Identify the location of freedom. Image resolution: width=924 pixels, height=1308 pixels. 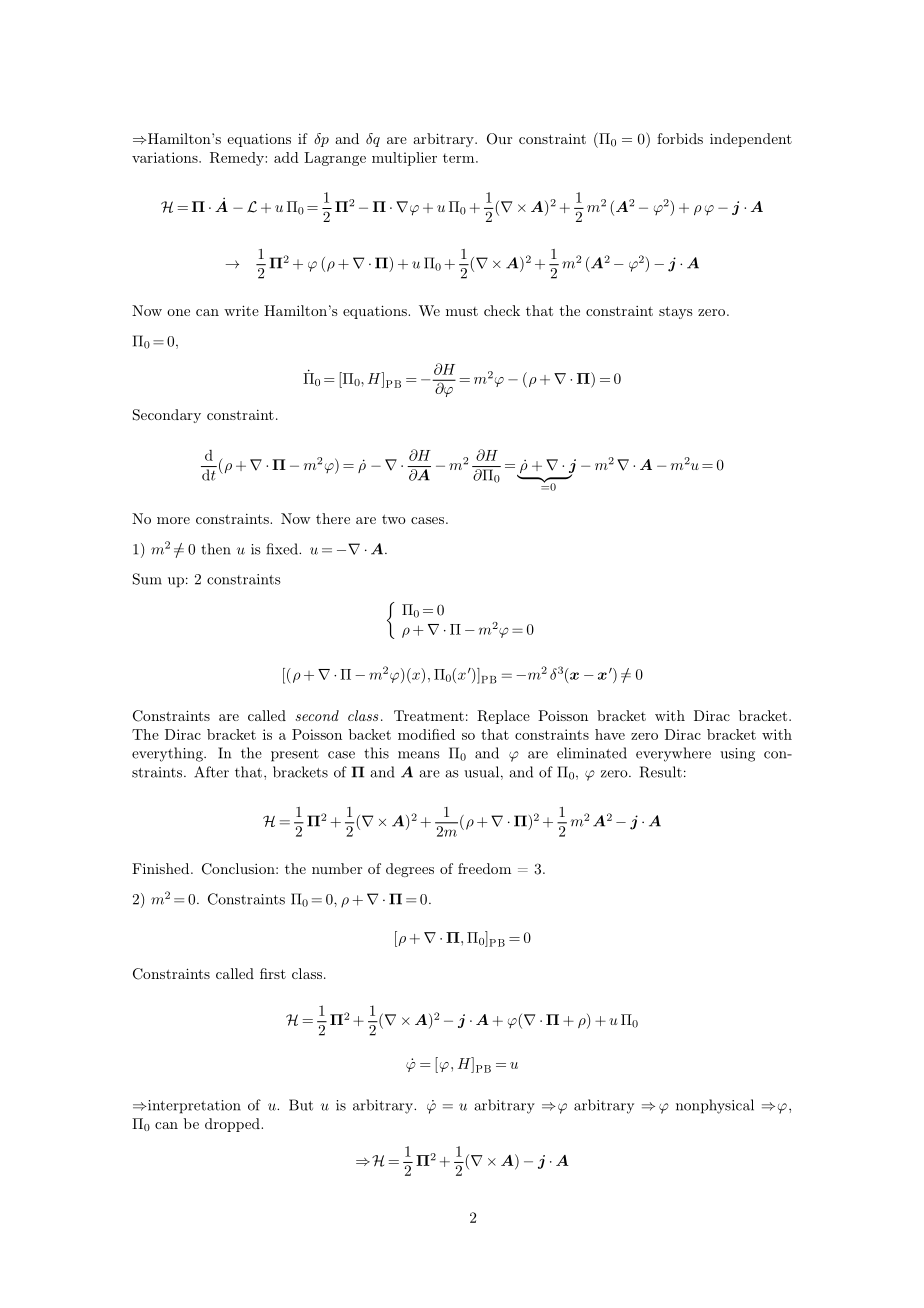
(484, 868).
